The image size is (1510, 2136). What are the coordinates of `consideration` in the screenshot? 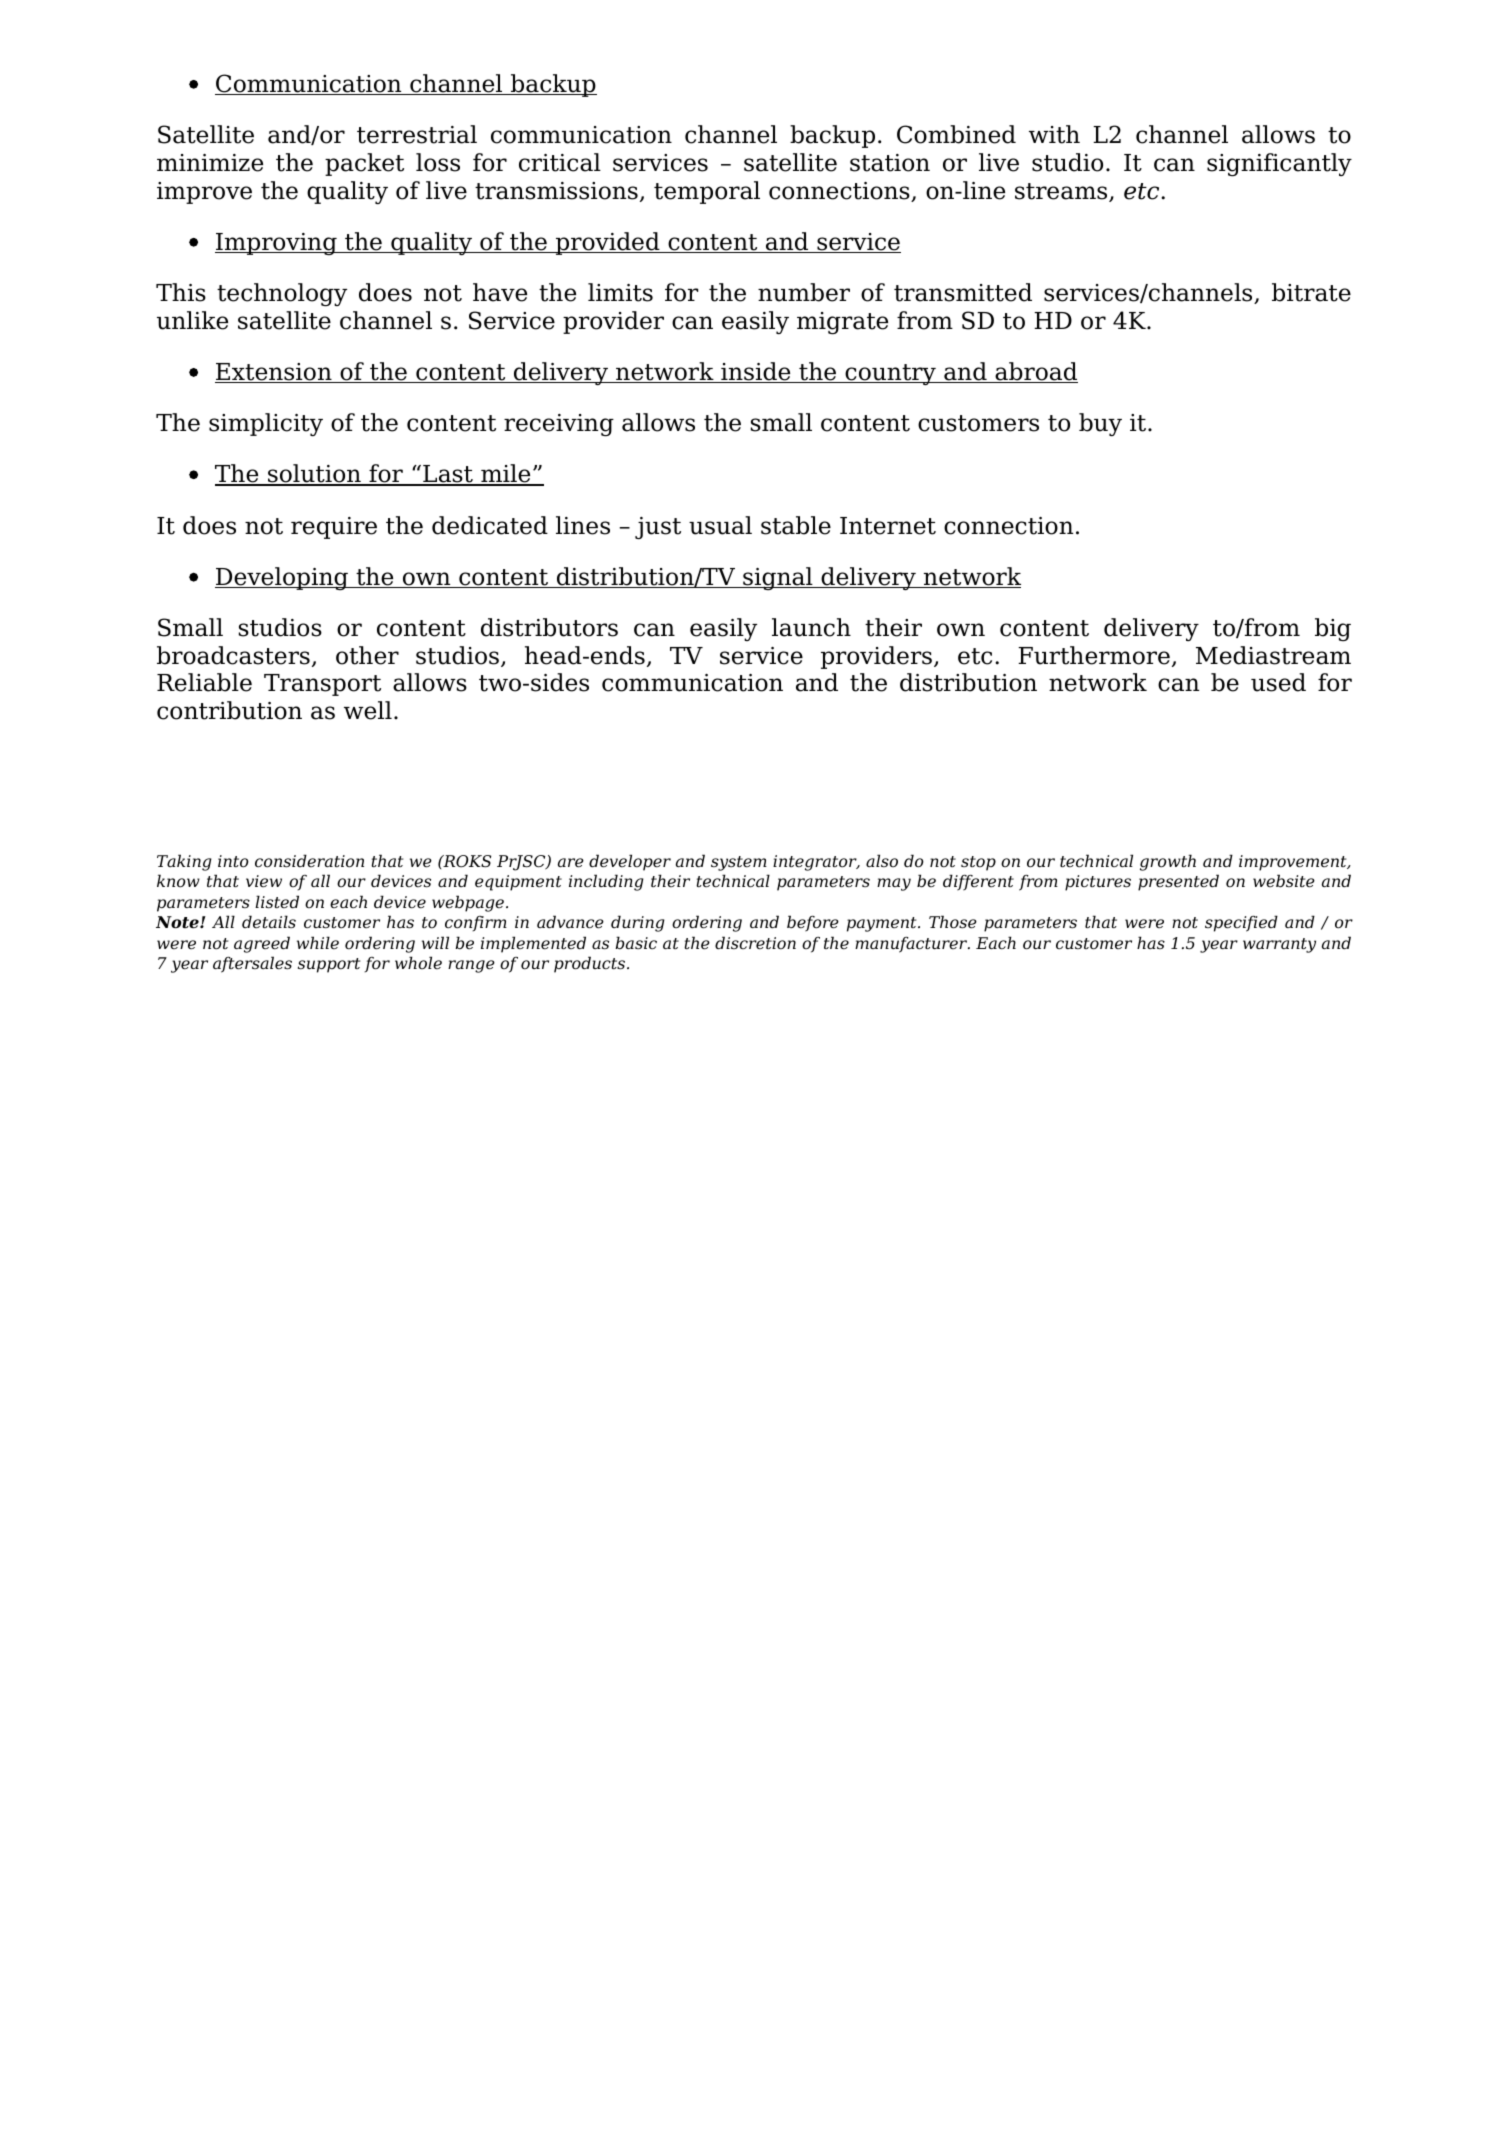 It's located at (309, 861).
